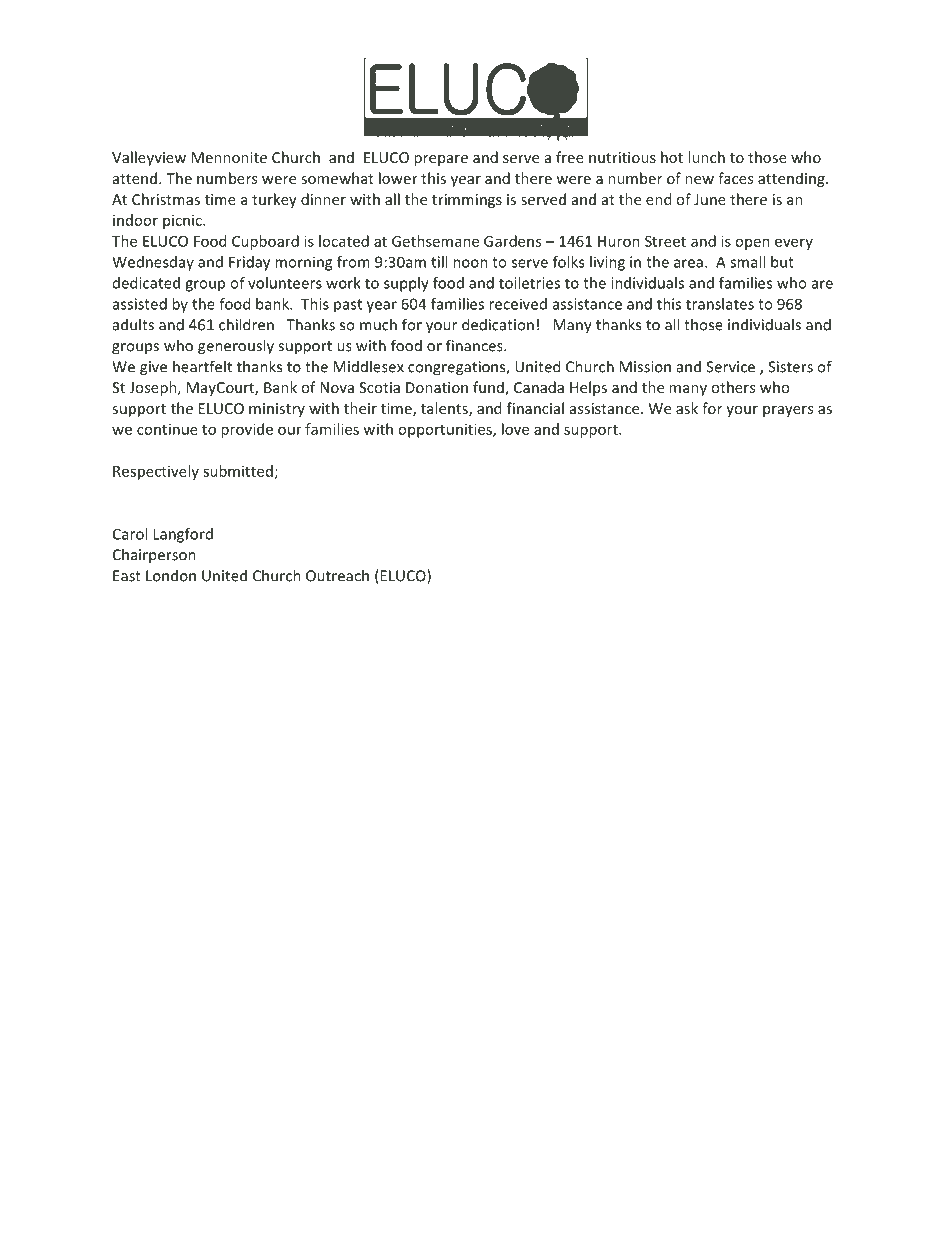 Image resolution: width=952 pixels, height=1233 pixels. What do you see at coordinates (171, 575) in the screenshot?
I see `London` at bounding box center [171, 575].
